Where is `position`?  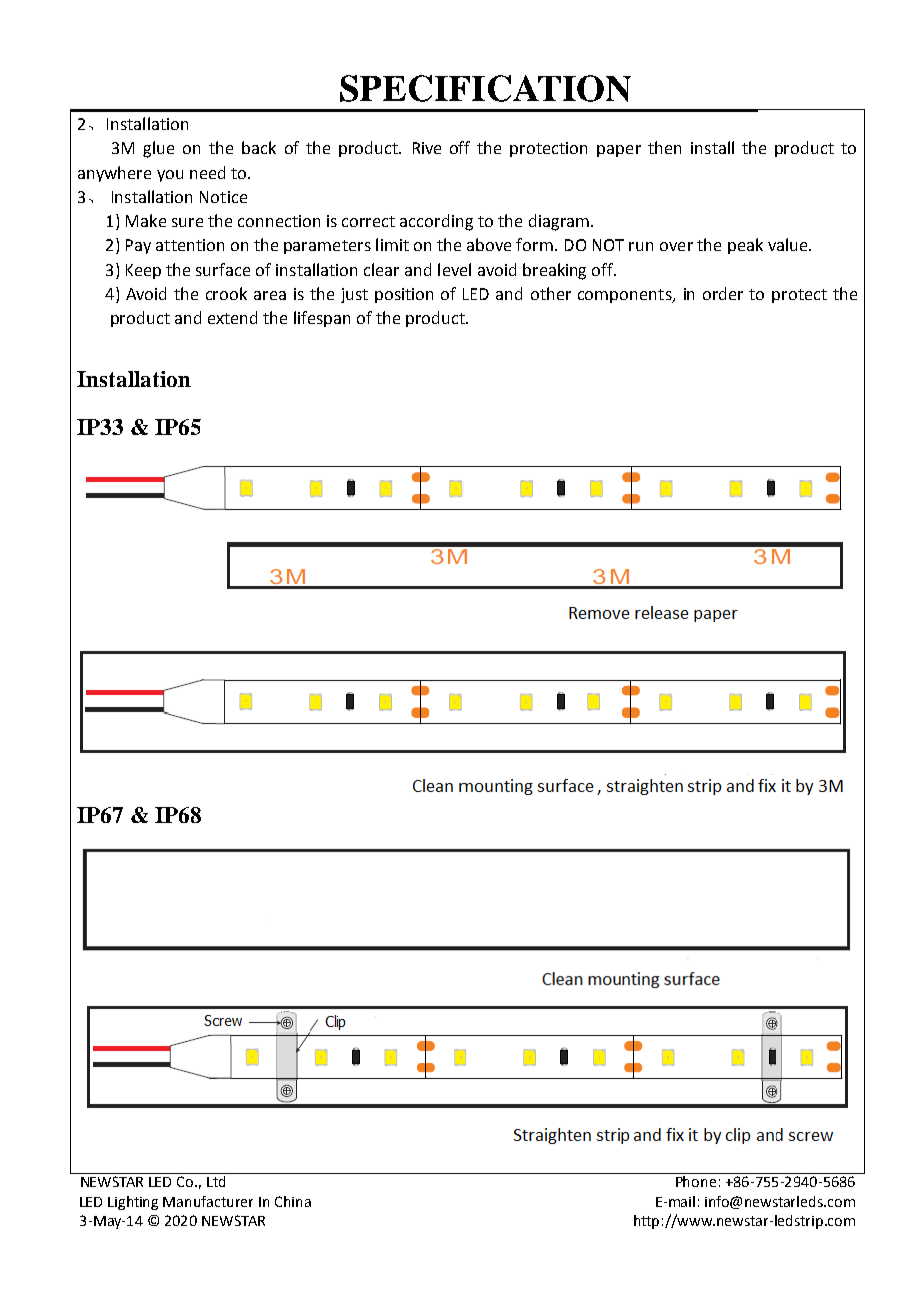
position is located at coordinates (404, 295).
